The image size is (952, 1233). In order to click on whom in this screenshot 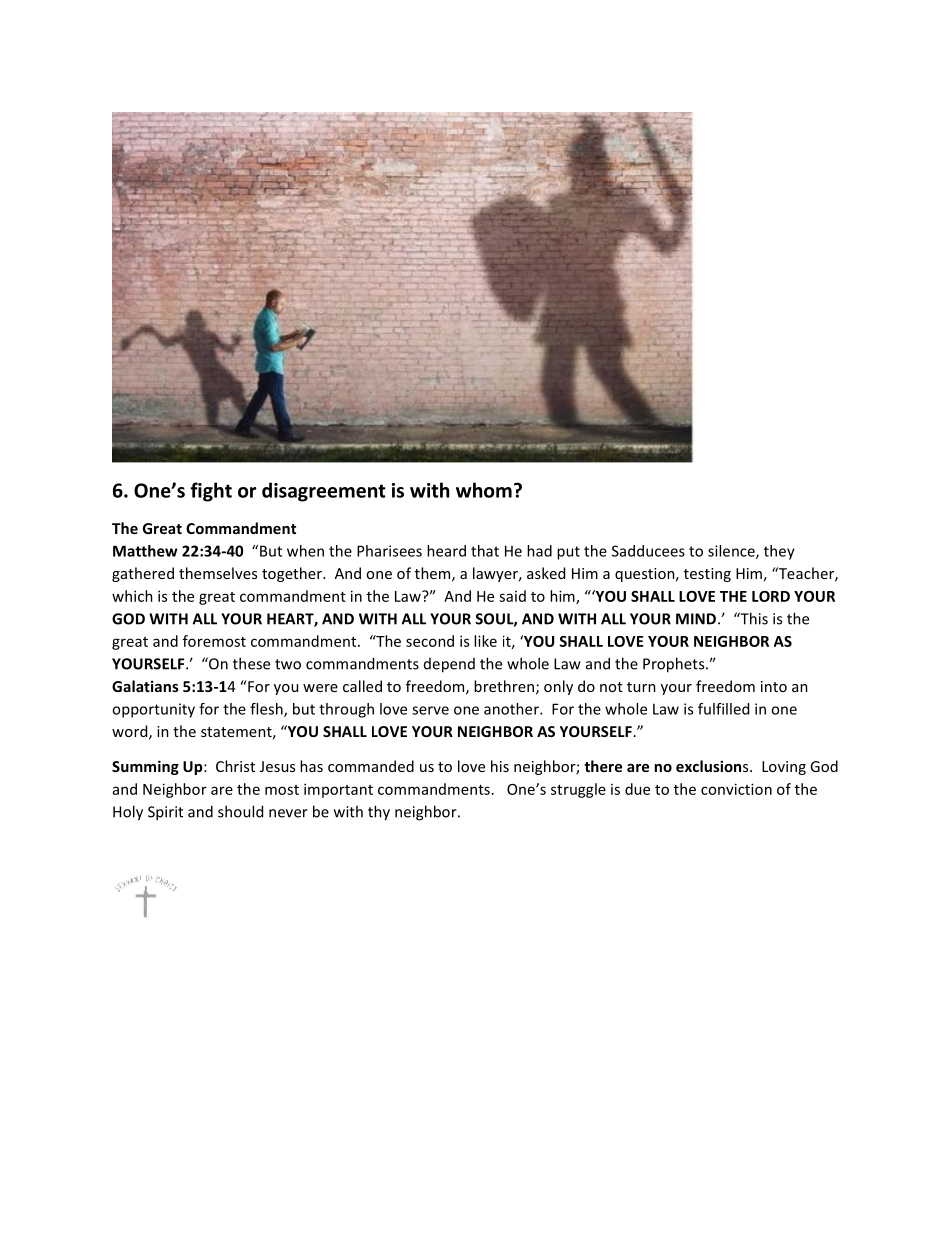, I will do `click(484, 490)`.
